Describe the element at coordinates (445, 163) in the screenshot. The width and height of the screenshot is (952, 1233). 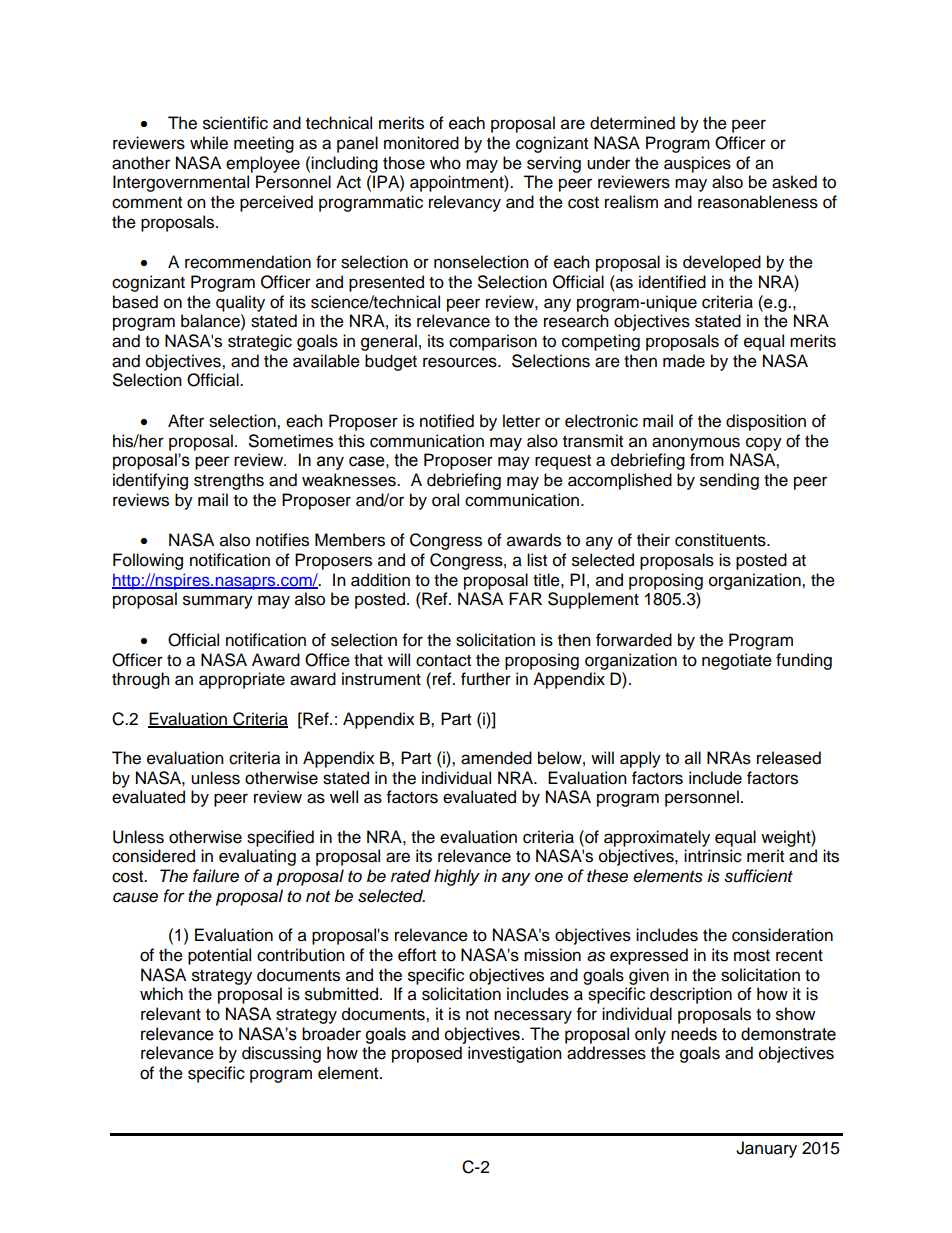
I see `who` at that location.
